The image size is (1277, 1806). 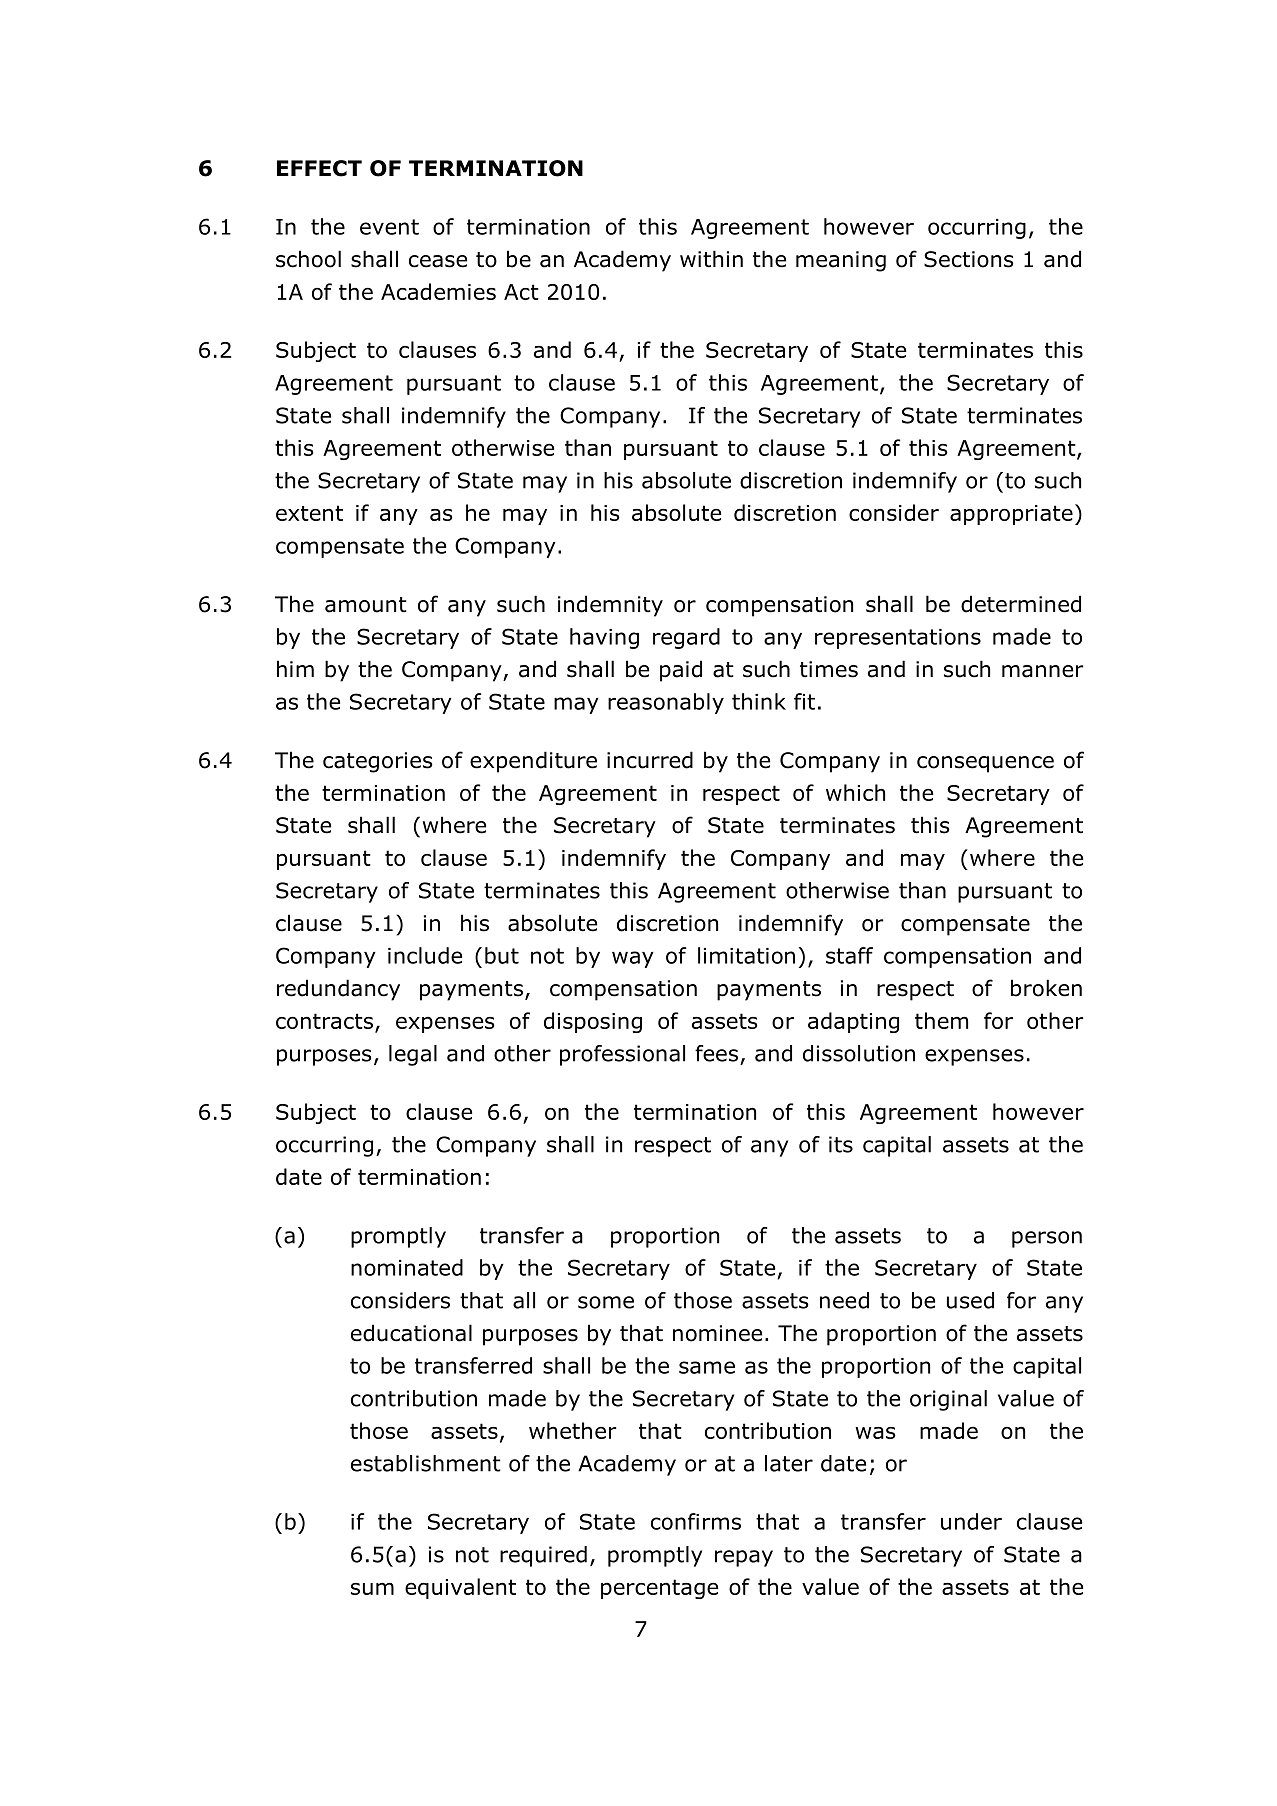 I want to click on Sections, so click(x=969, y=259).
